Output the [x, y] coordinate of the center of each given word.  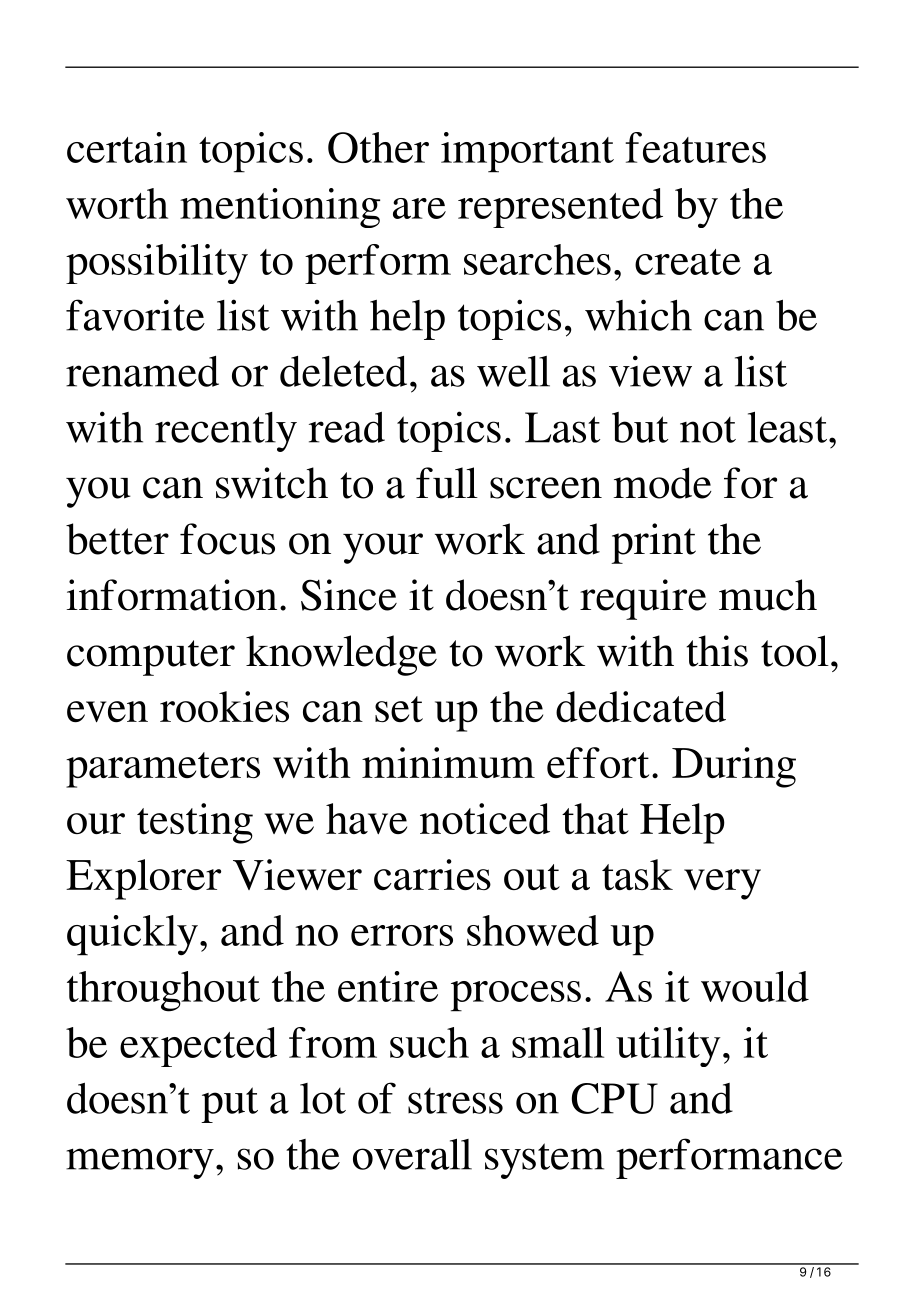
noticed [485, 818]
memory [140, 1163]
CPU [615, 1098]
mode [662, 483]
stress [455, 1101]
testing [195, 823]
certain [127, 147]
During [734, 767]
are [419, 208]
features [695, 147]
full [447, 483]
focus [227, 539]
